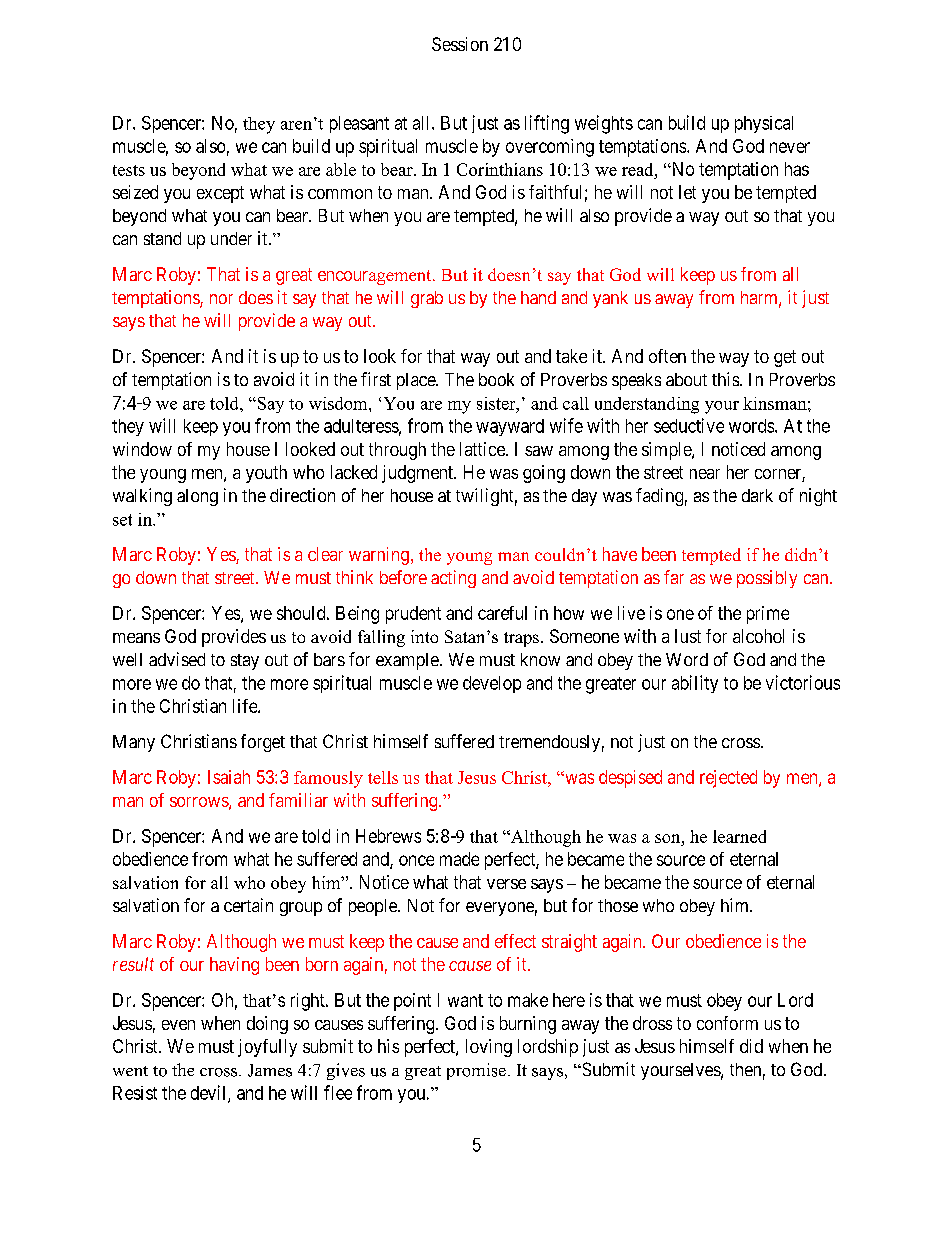 This page has width=952, height=1233. I want to click on devil, so click(210, 1093).
